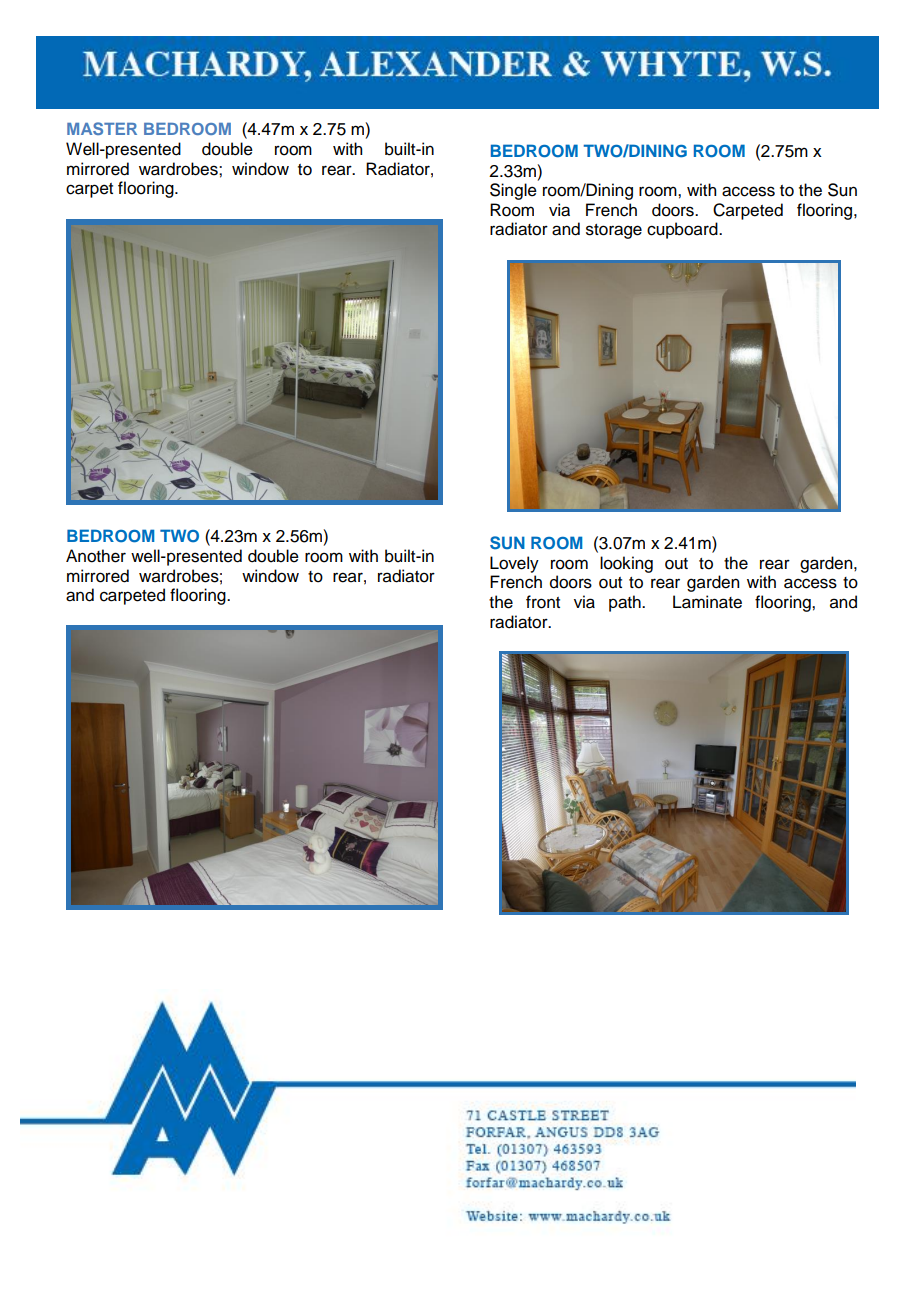 The width and height of the image is (924, 1308). I want to click on front, so click(543, 602).
